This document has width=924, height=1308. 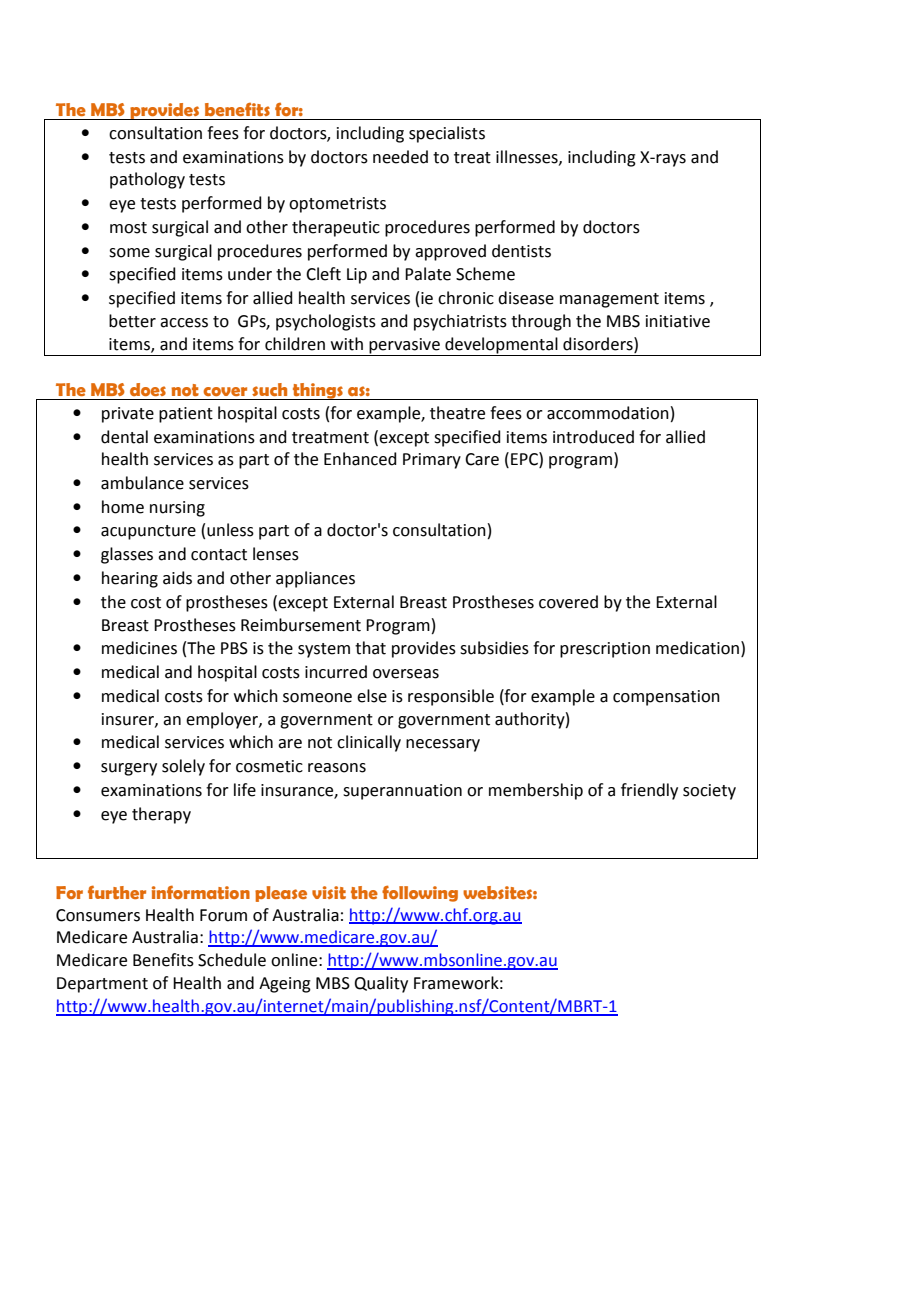 I want to click on patient, so click(x=186, y=415).
